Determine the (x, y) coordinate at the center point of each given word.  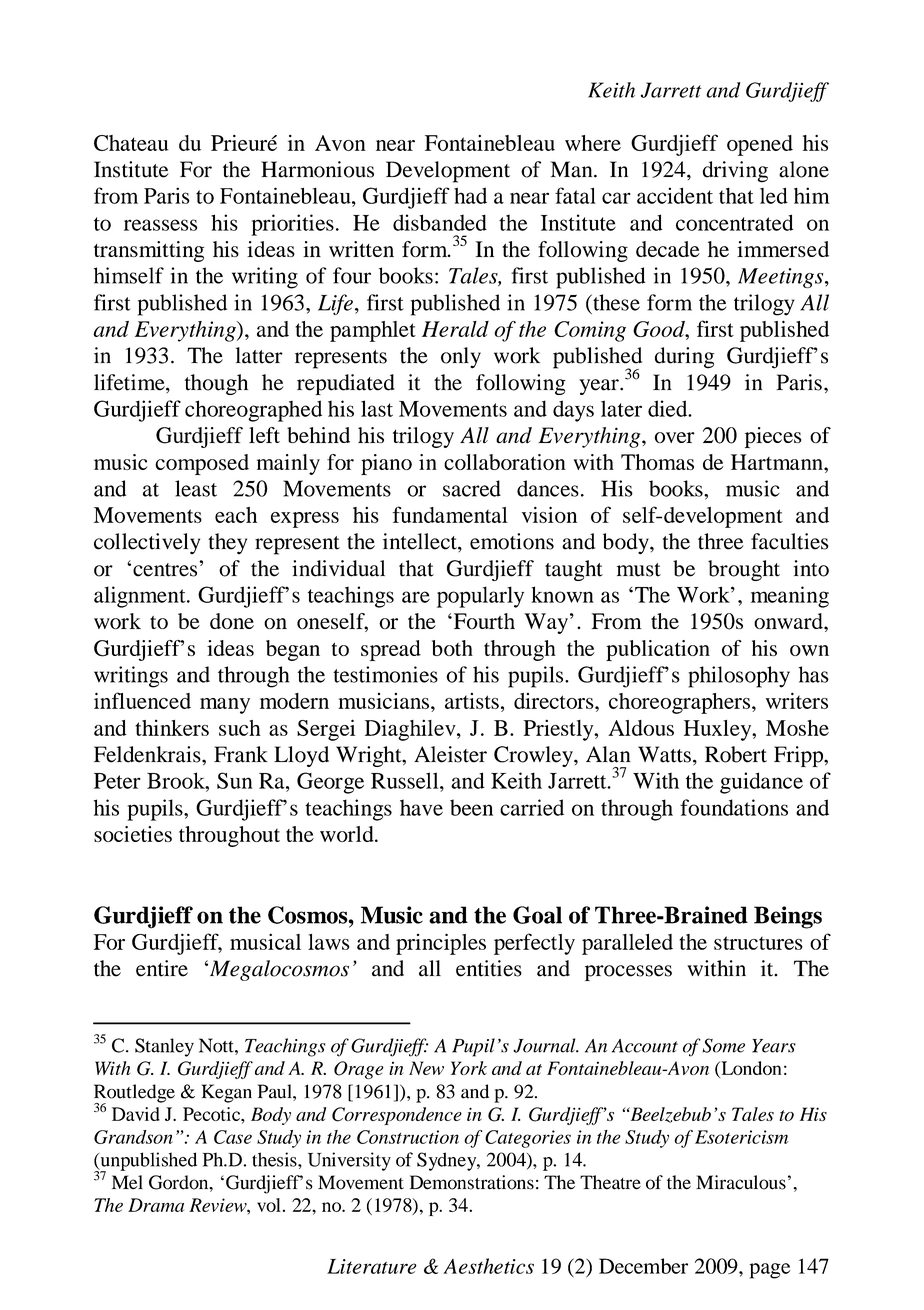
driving (735, 172)
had (470, 195)
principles (441, 944)
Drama (156, 1205)
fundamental (450, 514)
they (227, 543)
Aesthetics (489, 1266)
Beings (788, 917)
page (770, 1271)
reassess (161, 225)
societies (133, 834)
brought (744, 570)
